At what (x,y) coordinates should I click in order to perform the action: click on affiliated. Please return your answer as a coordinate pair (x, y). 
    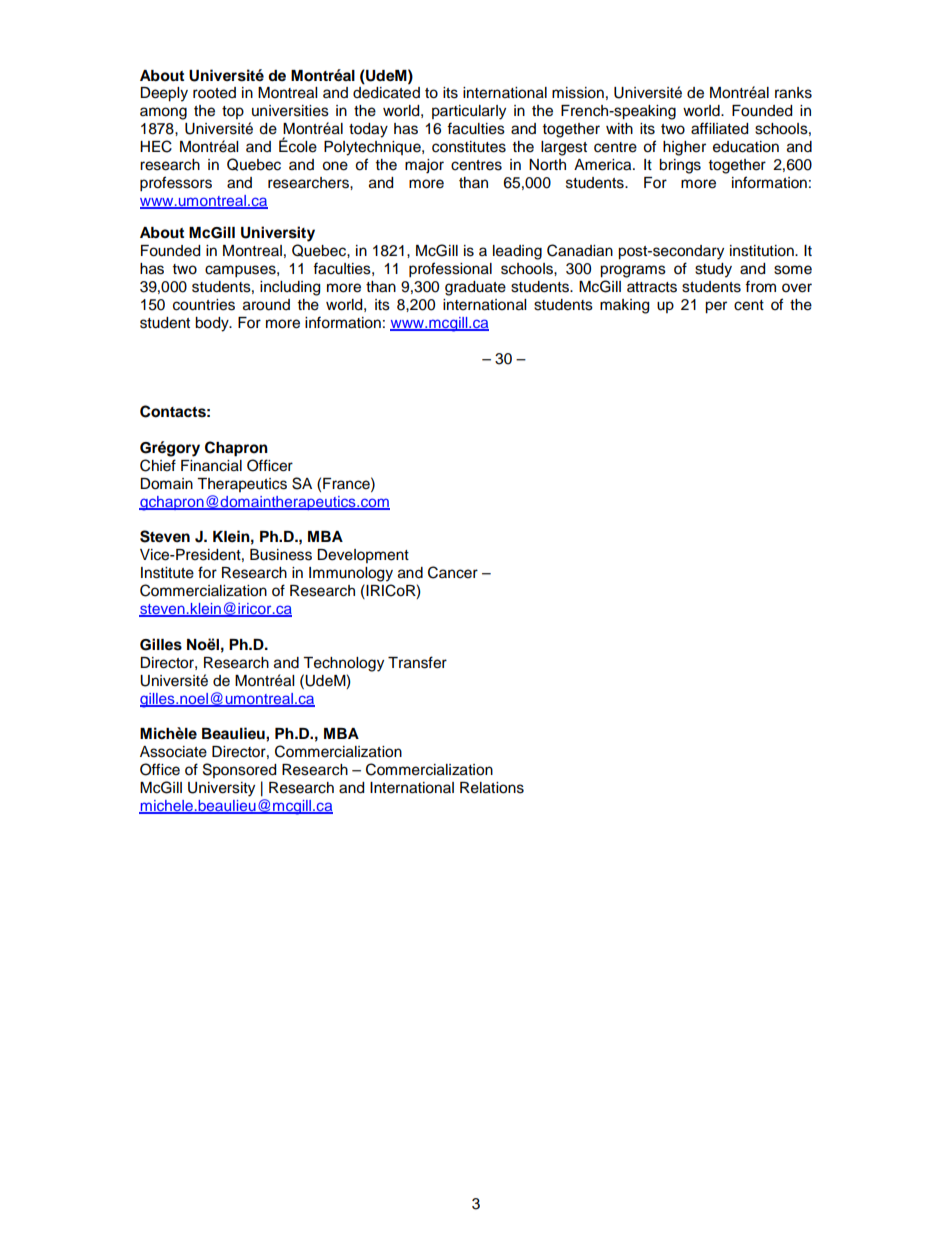
    Looking at the image, I should click on (719, 128).
